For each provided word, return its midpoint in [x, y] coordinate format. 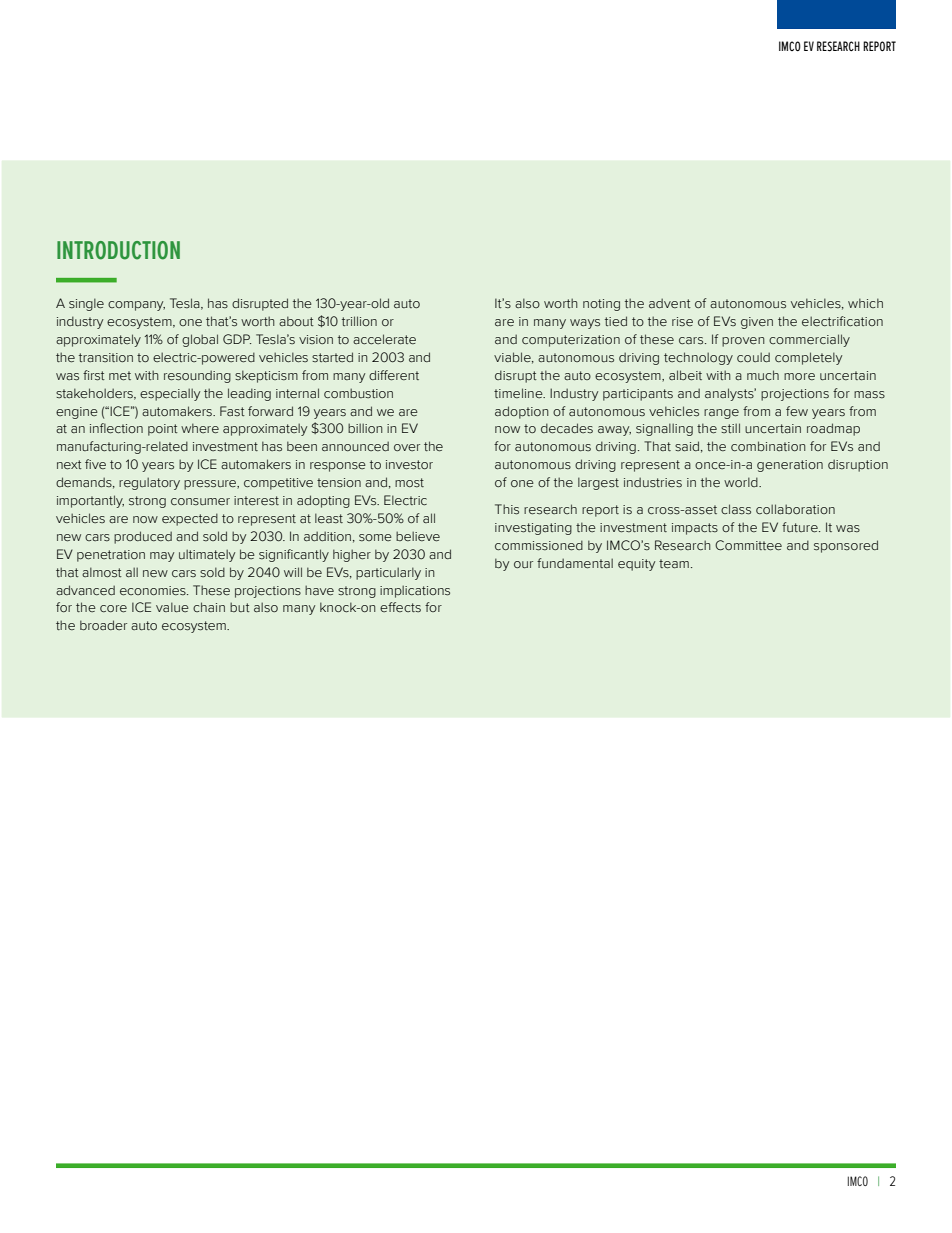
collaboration [795, 509]
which [865, 303]
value [172, 607]
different [394, 375]
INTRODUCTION [118, 250]
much [763, 375]
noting [601, 305]
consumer [200, 501]
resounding [197, 376]
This [507, 509]
